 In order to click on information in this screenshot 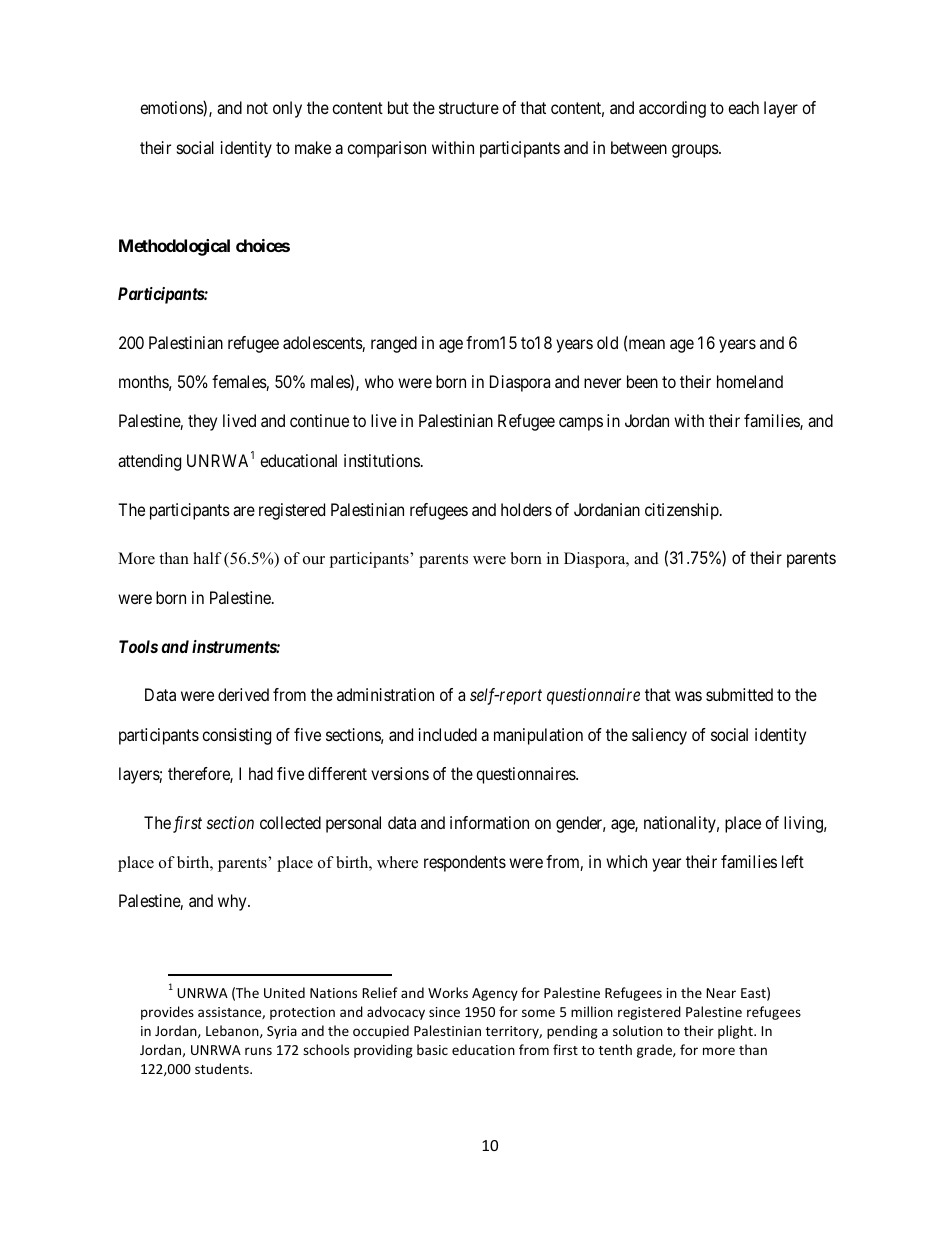, I will do `click(489, 822)`.
